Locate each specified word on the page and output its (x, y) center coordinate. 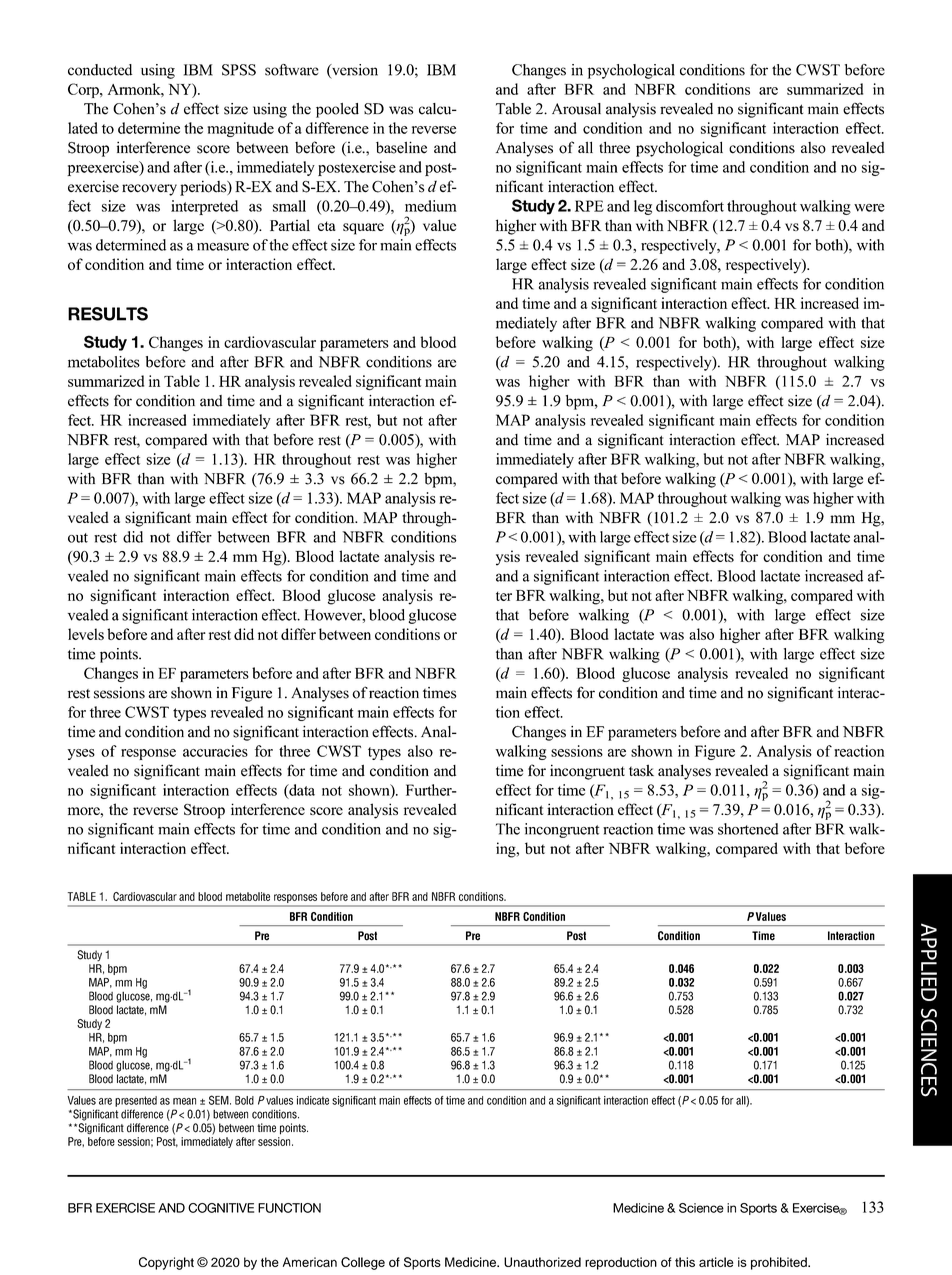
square (363, 229)
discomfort (690, 206)
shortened (748, 829)
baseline (401, 147)
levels (86, 634)
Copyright (166, 1263)
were (869, 208)
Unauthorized (542, 1262)
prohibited (780, 1263)
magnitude (240, 129)
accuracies (215, 751)
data (301, 791)
